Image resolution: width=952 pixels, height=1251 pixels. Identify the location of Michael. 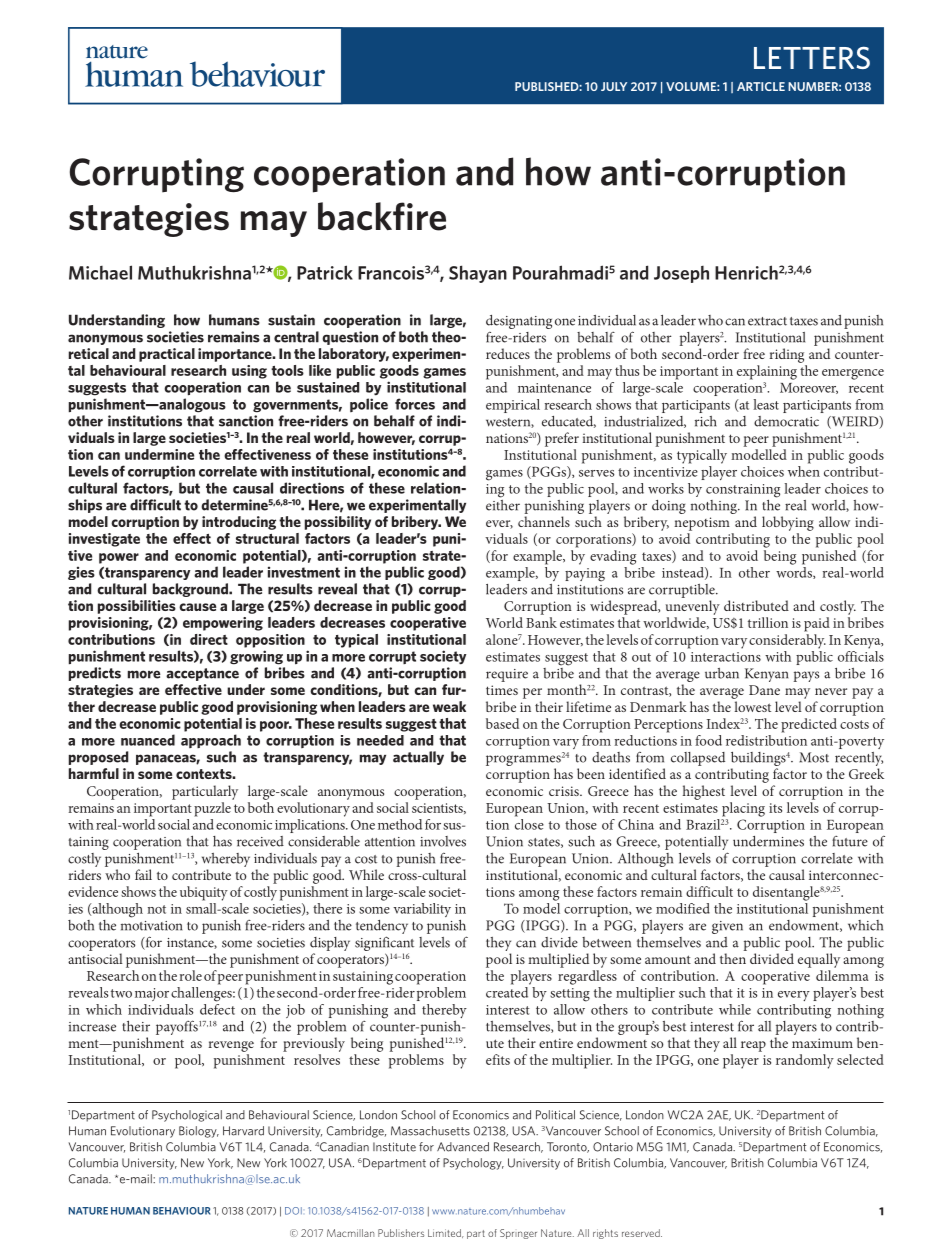
(100, 272).
